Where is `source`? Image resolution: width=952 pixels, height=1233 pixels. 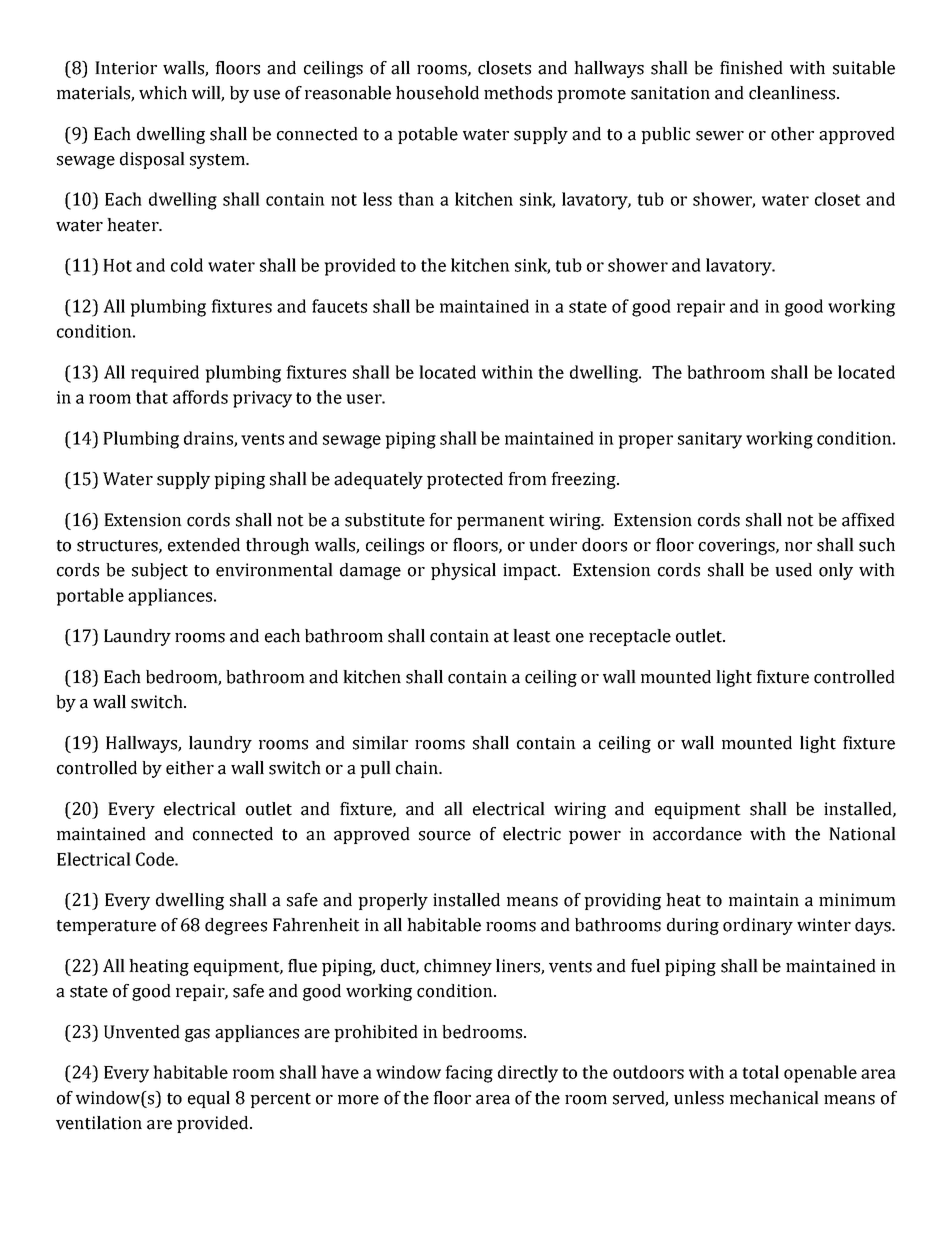
source is located at coordinates (445, 836).
